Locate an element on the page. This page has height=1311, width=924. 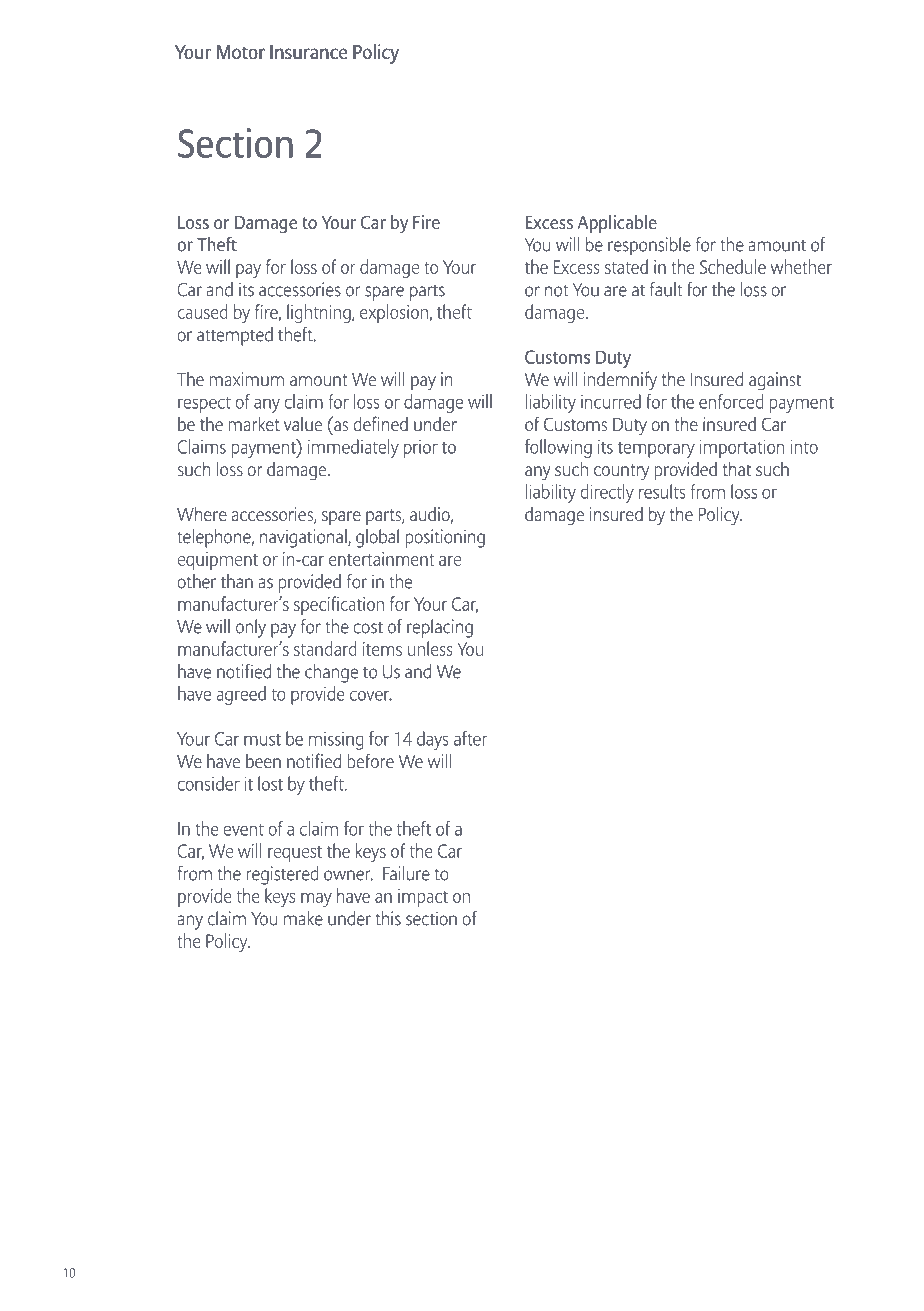
Insurance is located at coordinates (308, 52).
